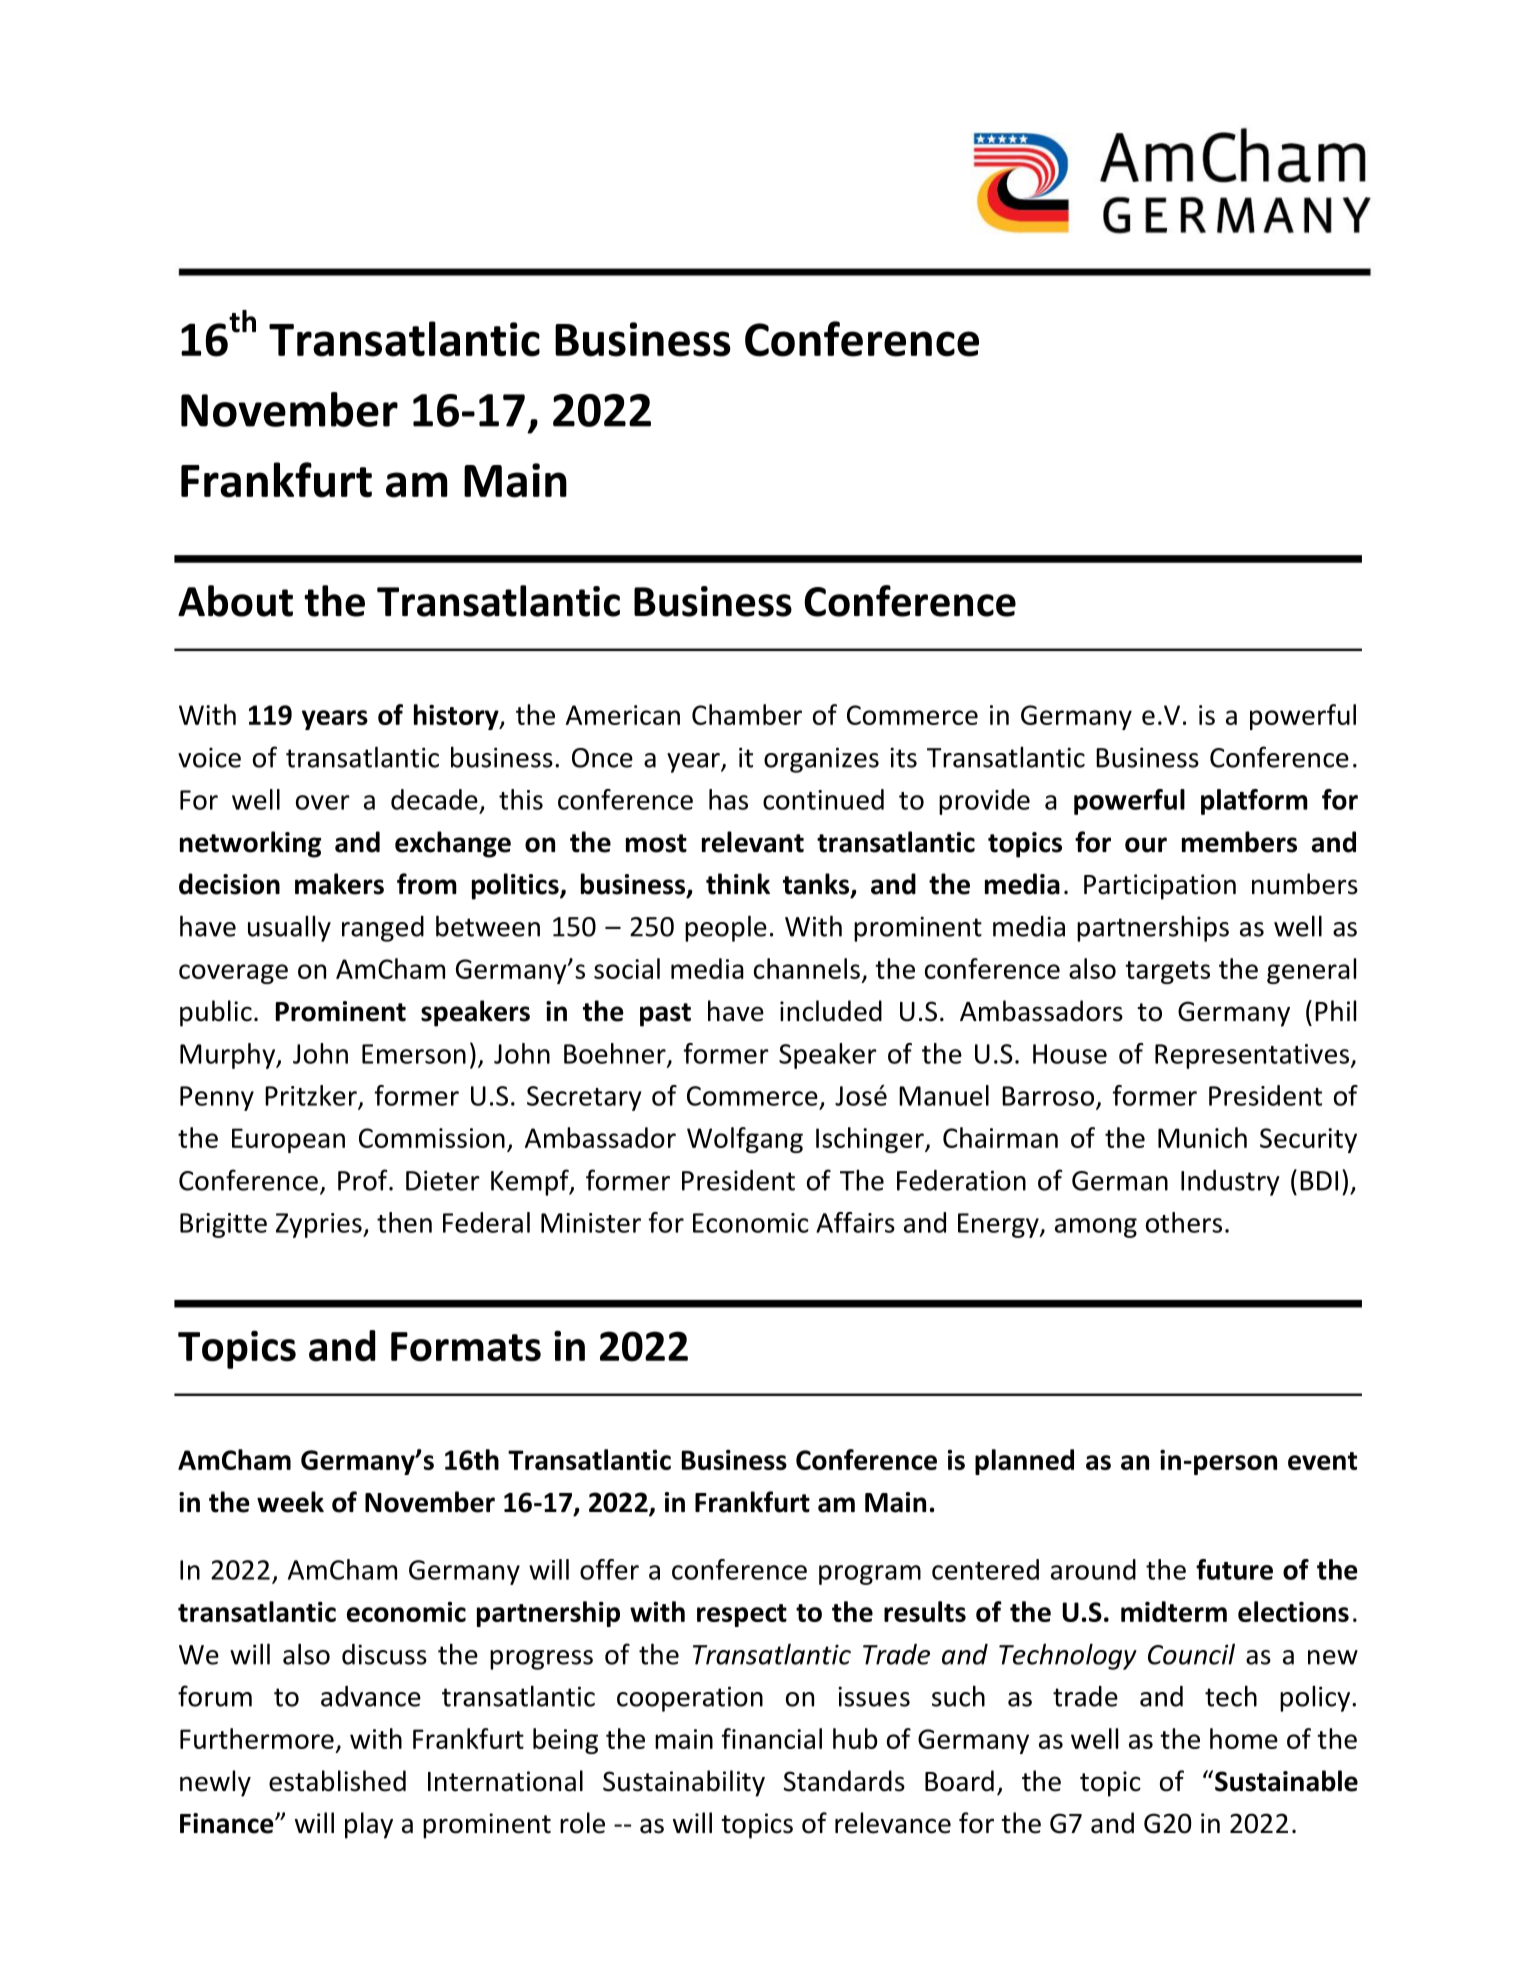 This document has width=1536, height=1988. I want to click on Standards, so click(844, 1781).
